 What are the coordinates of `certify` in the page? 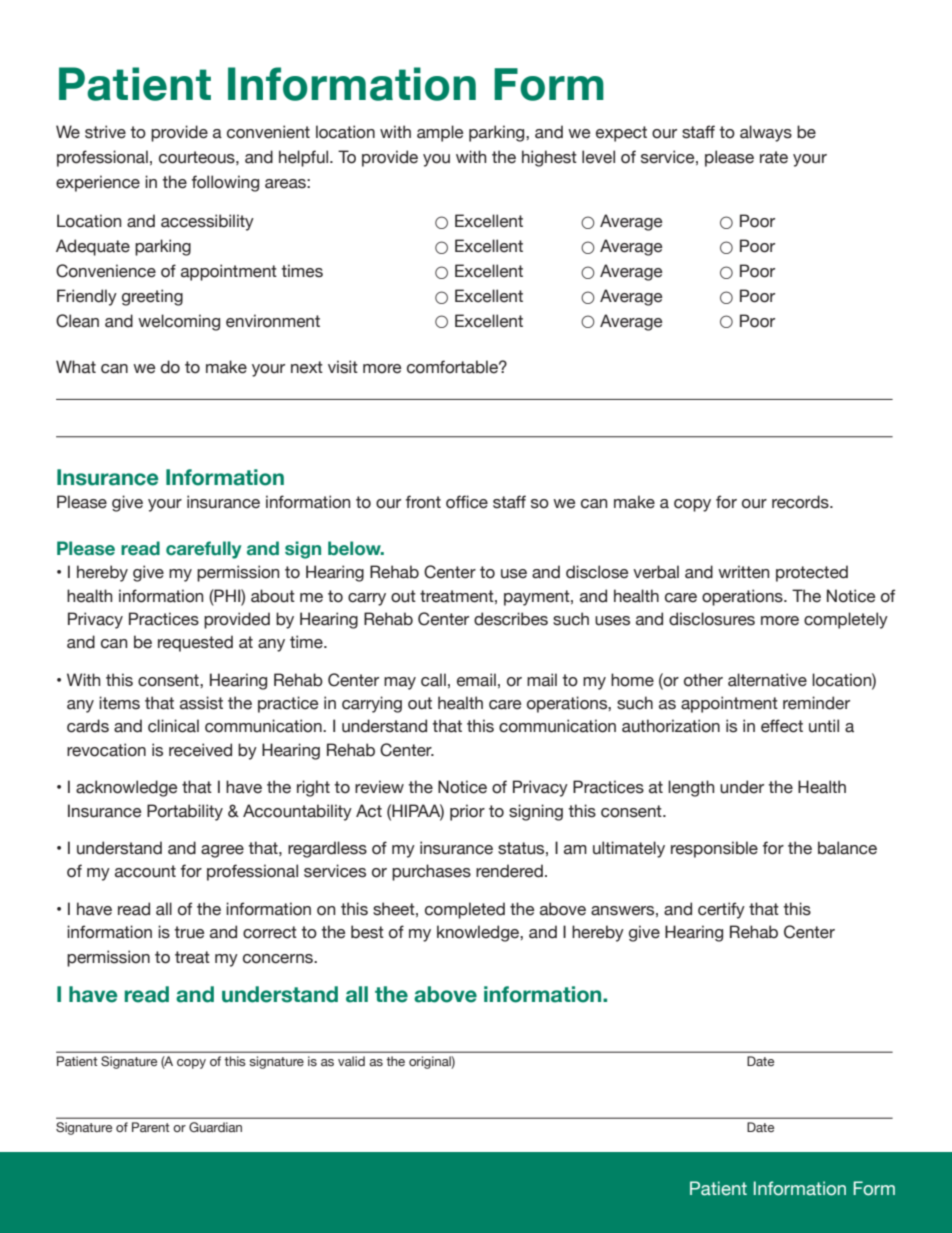 It's located at (721, 910).
